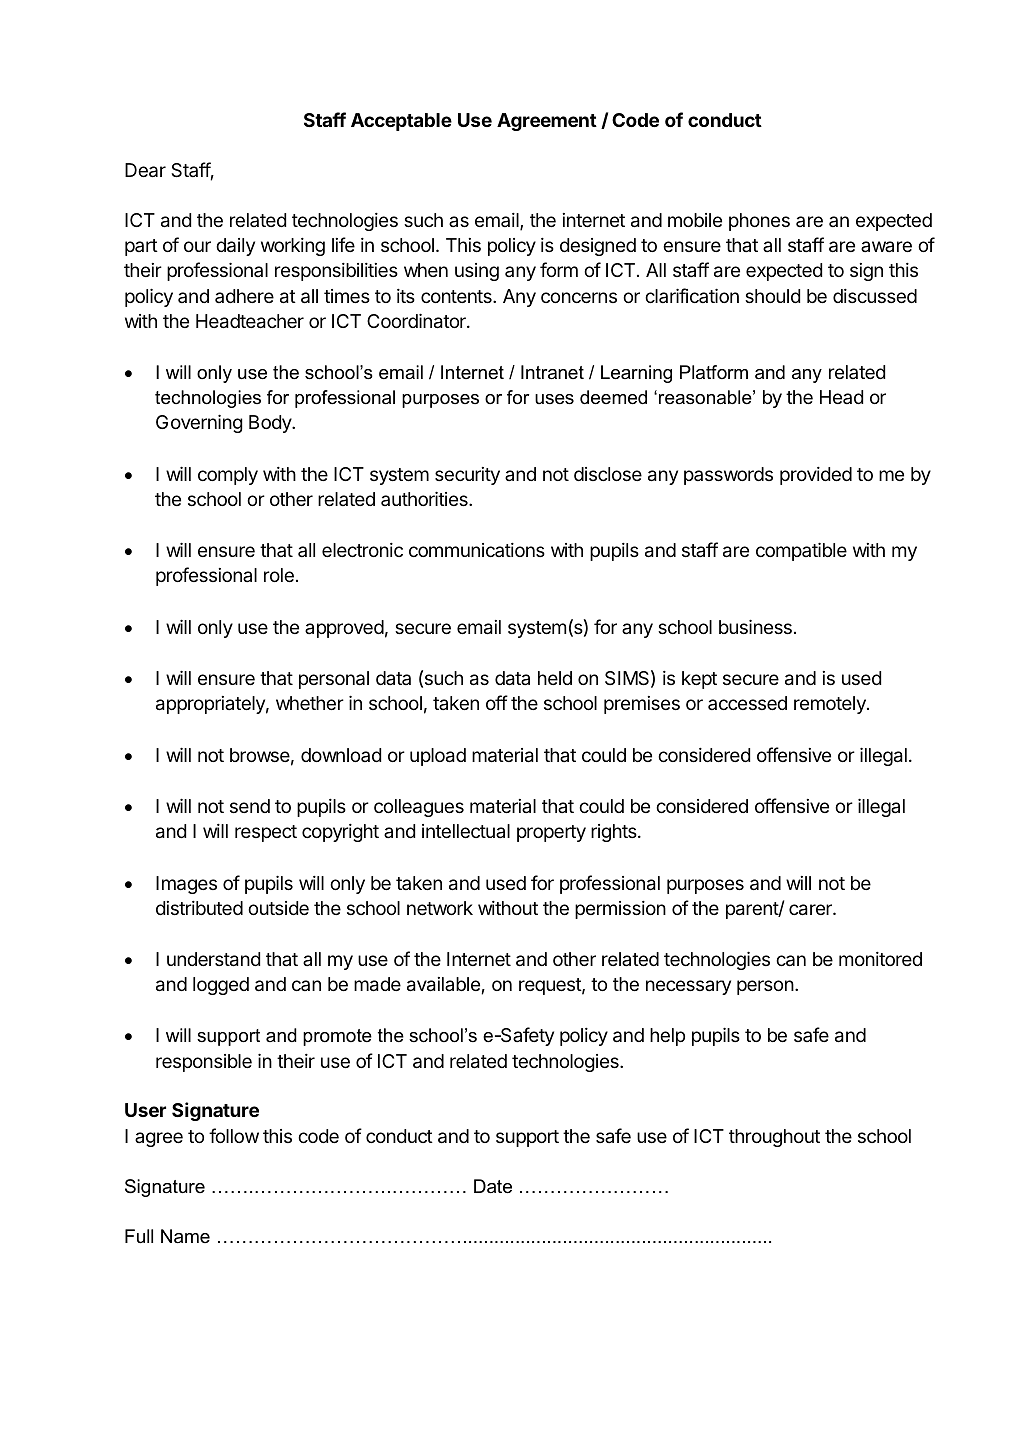  What do you see at coordinates (831, 705) in the document?
I see `remotely` at bounding box center [831, 705].
